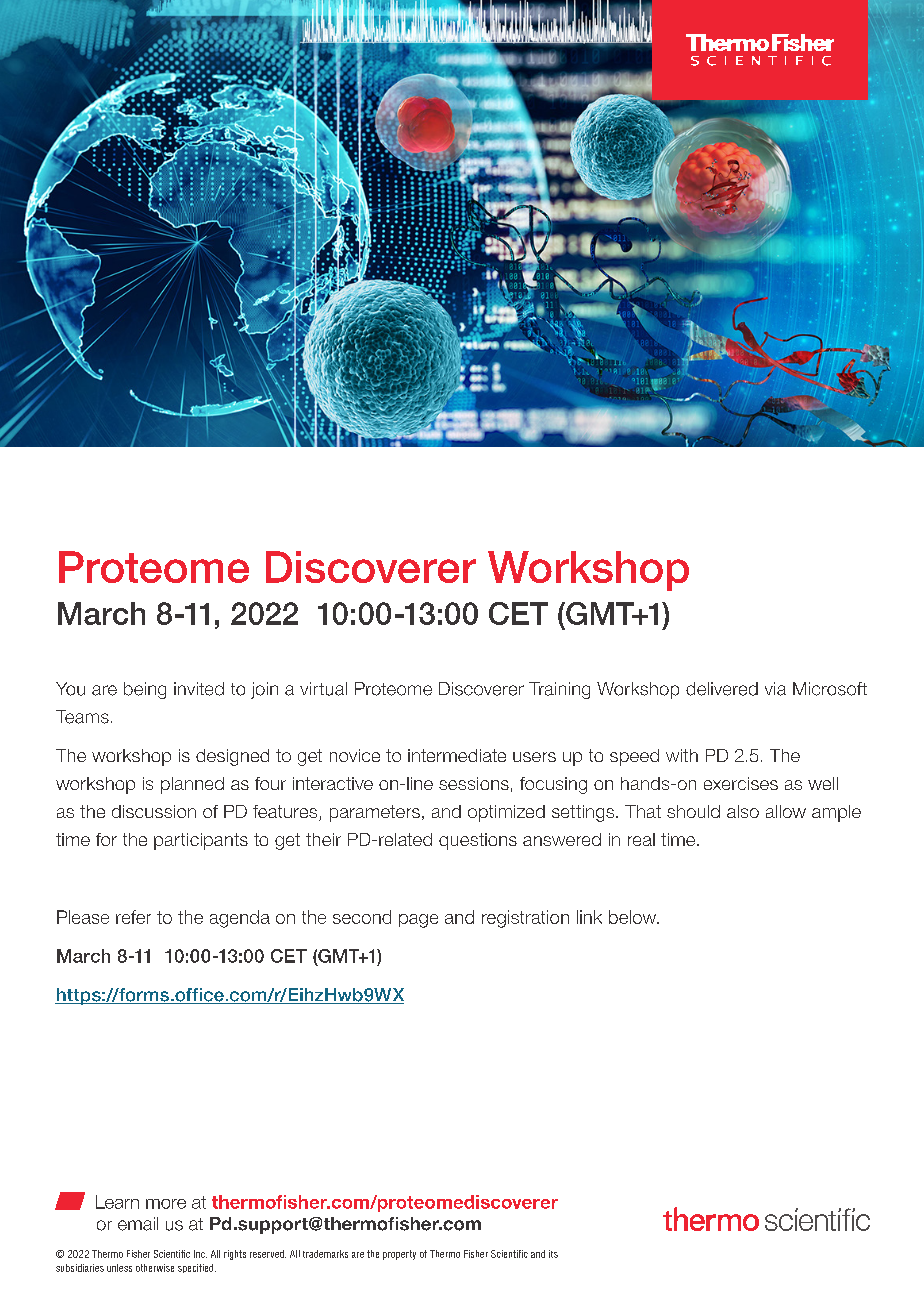 Image resolution: width=924 pixels, height=1308 pixels. What do you see at coordinates (418, 921) in the document?
I see `page` at bounding box center [418, 921].
